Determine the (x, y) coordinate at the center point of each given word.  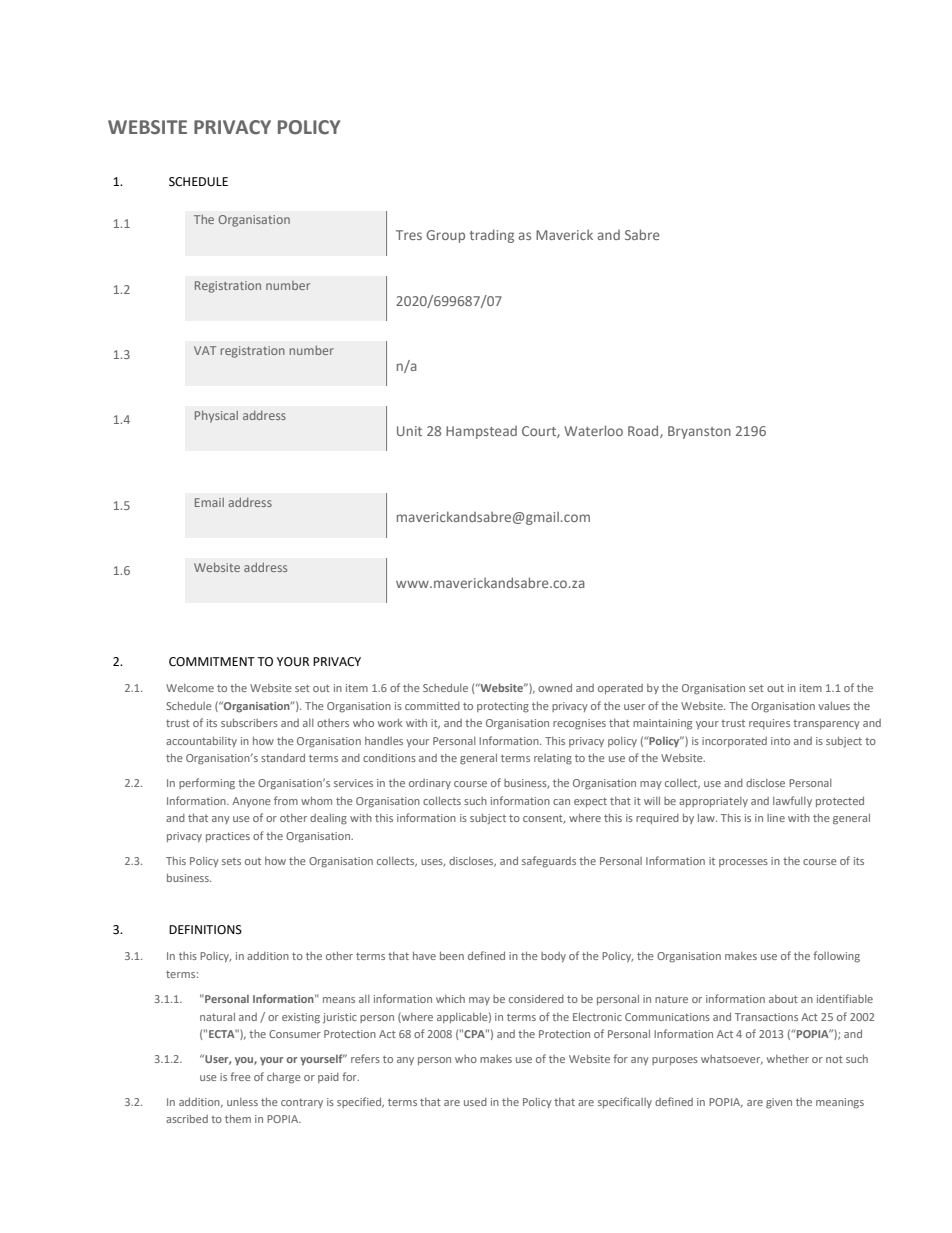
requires (769, 724)
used (475, 1102)
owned (555, 687)
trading (491, 236)
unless (242, 1102)
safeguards (549, 862)
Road (644, 431)
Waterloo (593, 430)
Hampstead (481, 432)
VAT (205, 350)
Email (209, 502)
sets (231, 861)
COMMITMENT (212, 662)
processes (743, 863)
